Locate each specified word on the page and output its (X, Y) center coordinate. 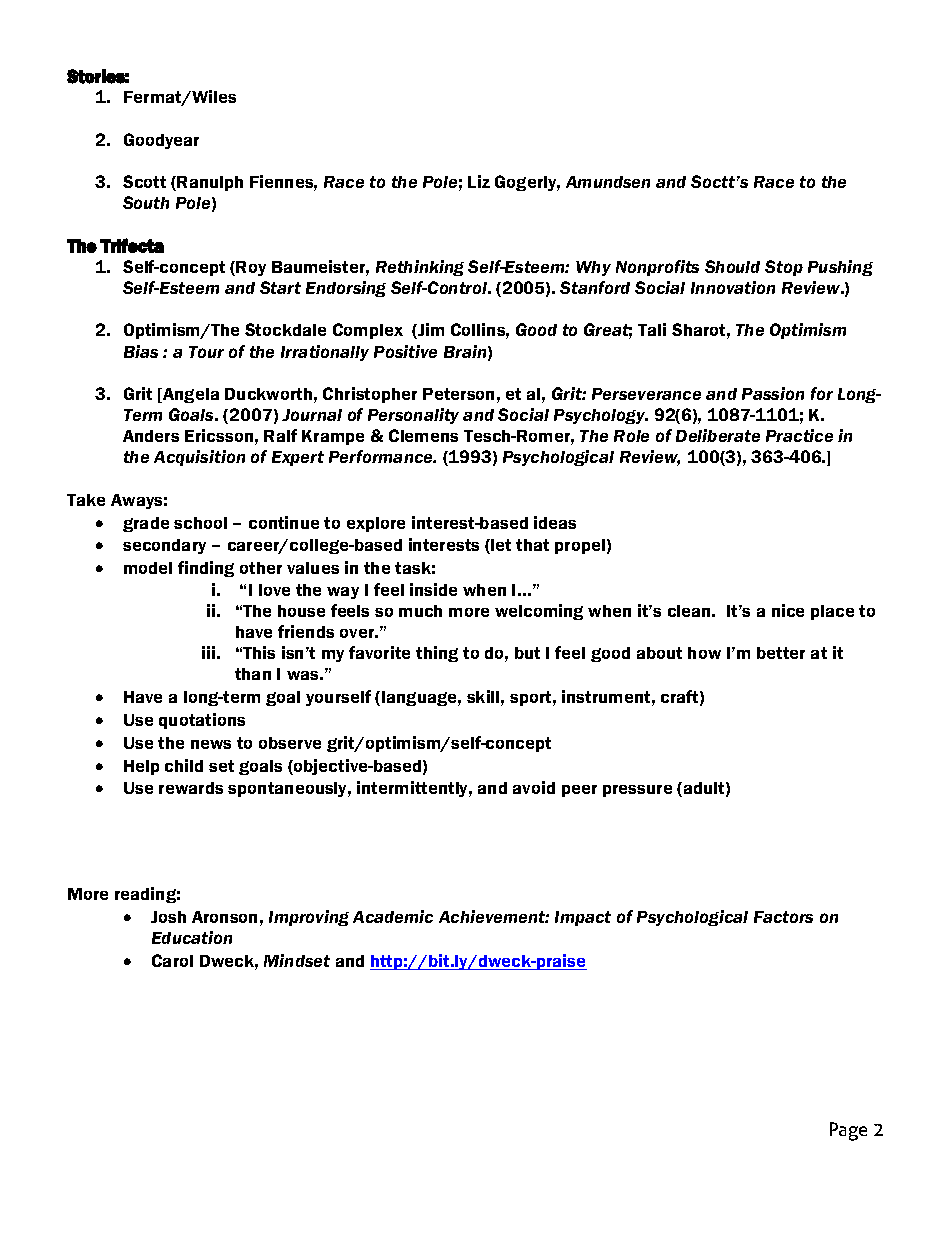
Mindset (297, 960)
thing (437, 654)
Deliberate (718, 435)
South (146, 202)
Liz (479, 181)
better (781, 653)
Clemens (423, 435)
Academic (393, 916)
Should (732, 266)
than (253, 674)
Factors (783, 917)
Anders (151, 436)
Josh (168, 917)
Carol (172, 960)
